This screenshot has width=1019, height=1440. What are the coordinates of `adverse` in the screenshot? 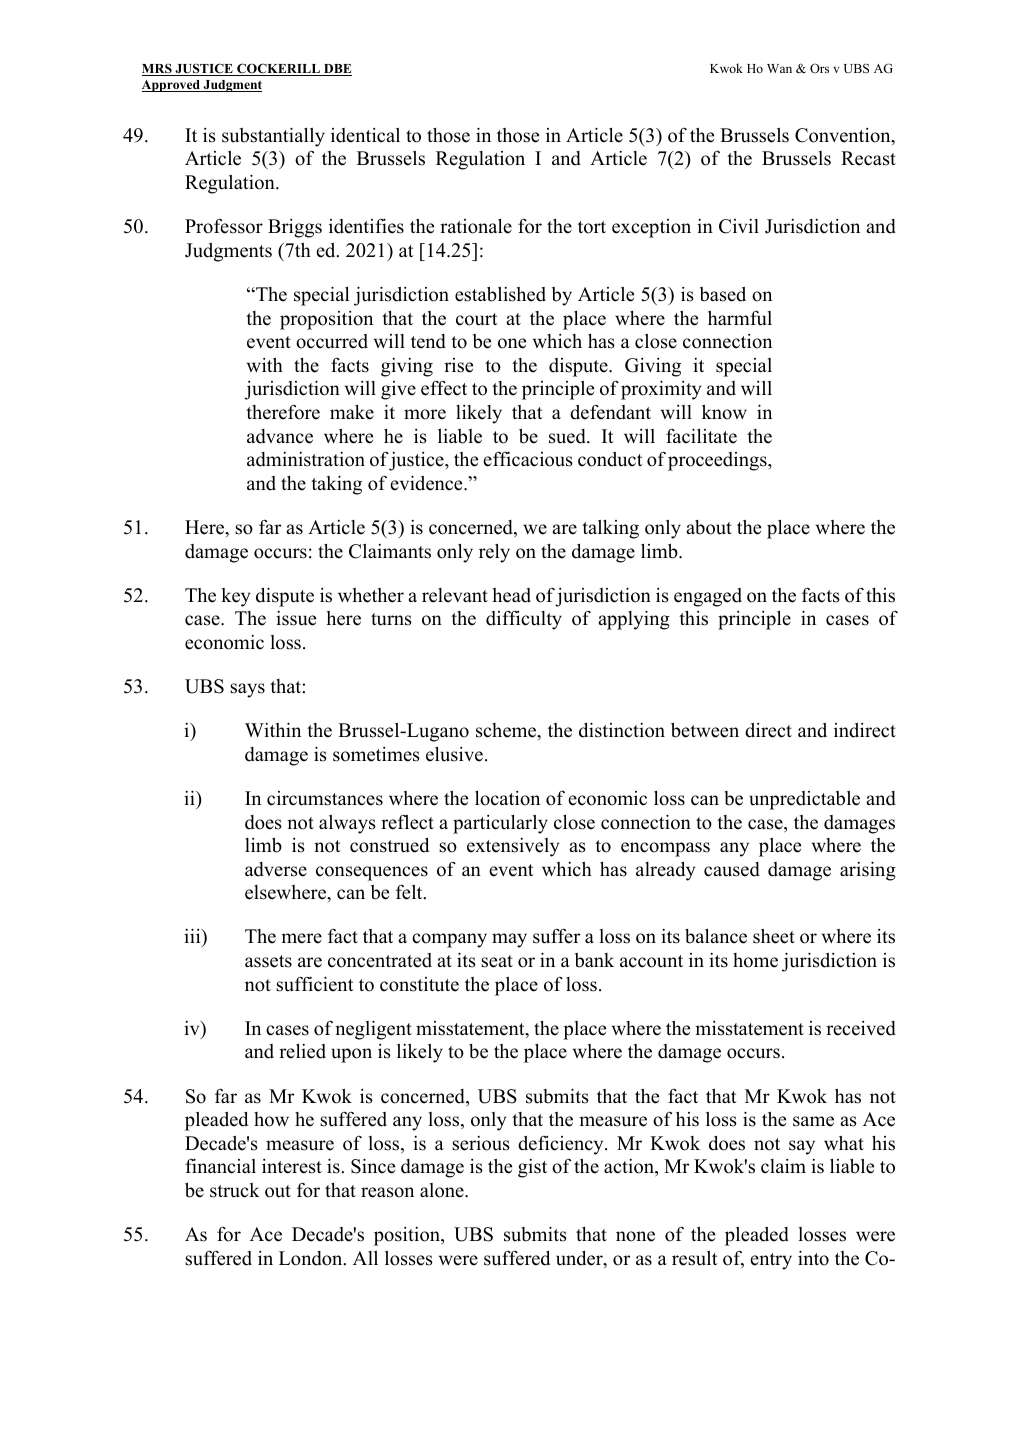 It's located at (276, 869).
